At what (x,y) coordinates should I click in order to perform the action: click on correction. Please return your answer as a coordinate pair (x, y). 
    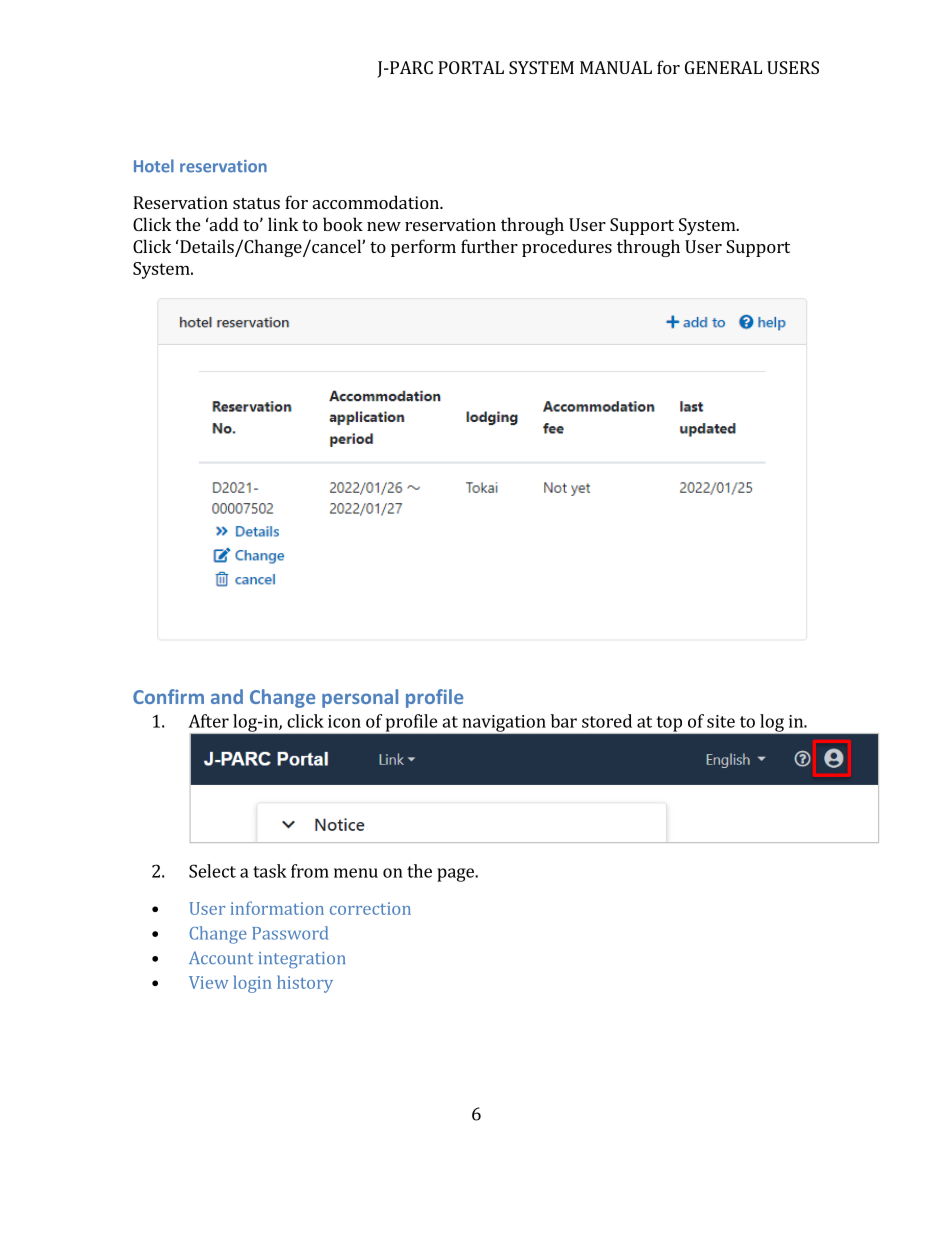
    Looking at the image, I should click on (370, 908).
